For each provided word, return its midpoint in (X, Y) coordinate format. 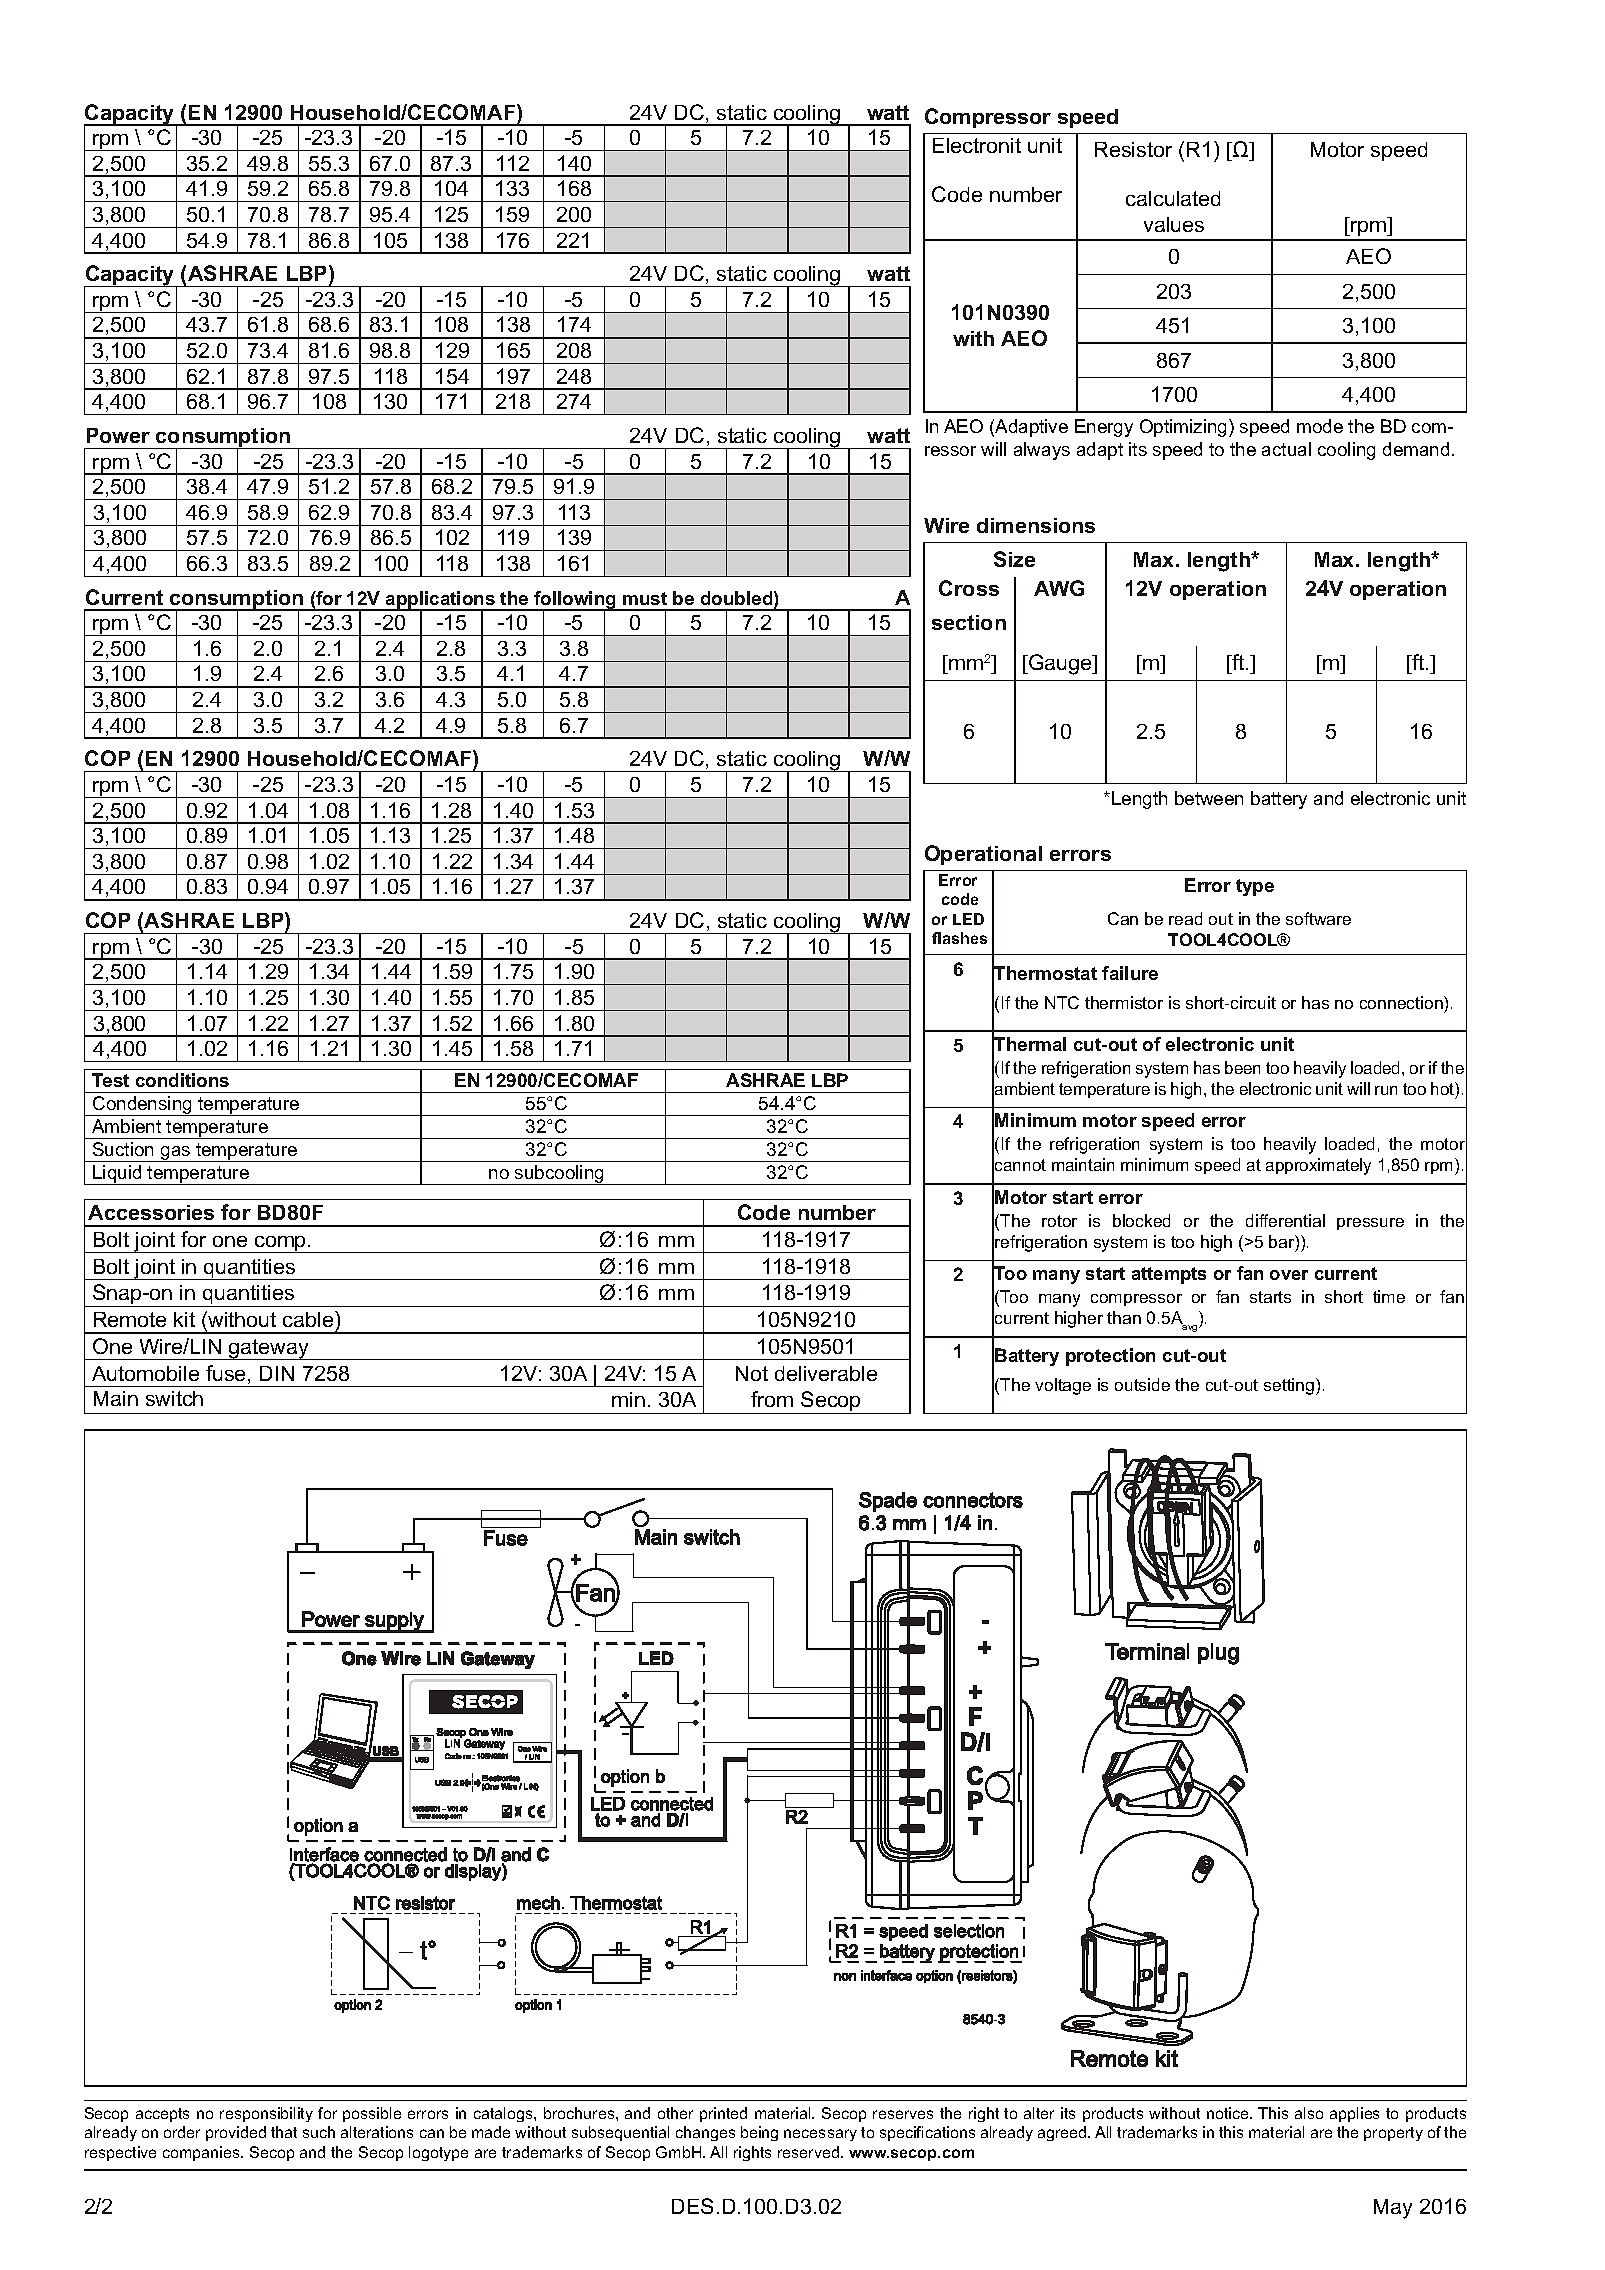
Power (118, 435)
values (1174, 224)
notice (1229, 2113)
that (284, 2132)
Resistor (1133, 149)
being (759, 2133)
